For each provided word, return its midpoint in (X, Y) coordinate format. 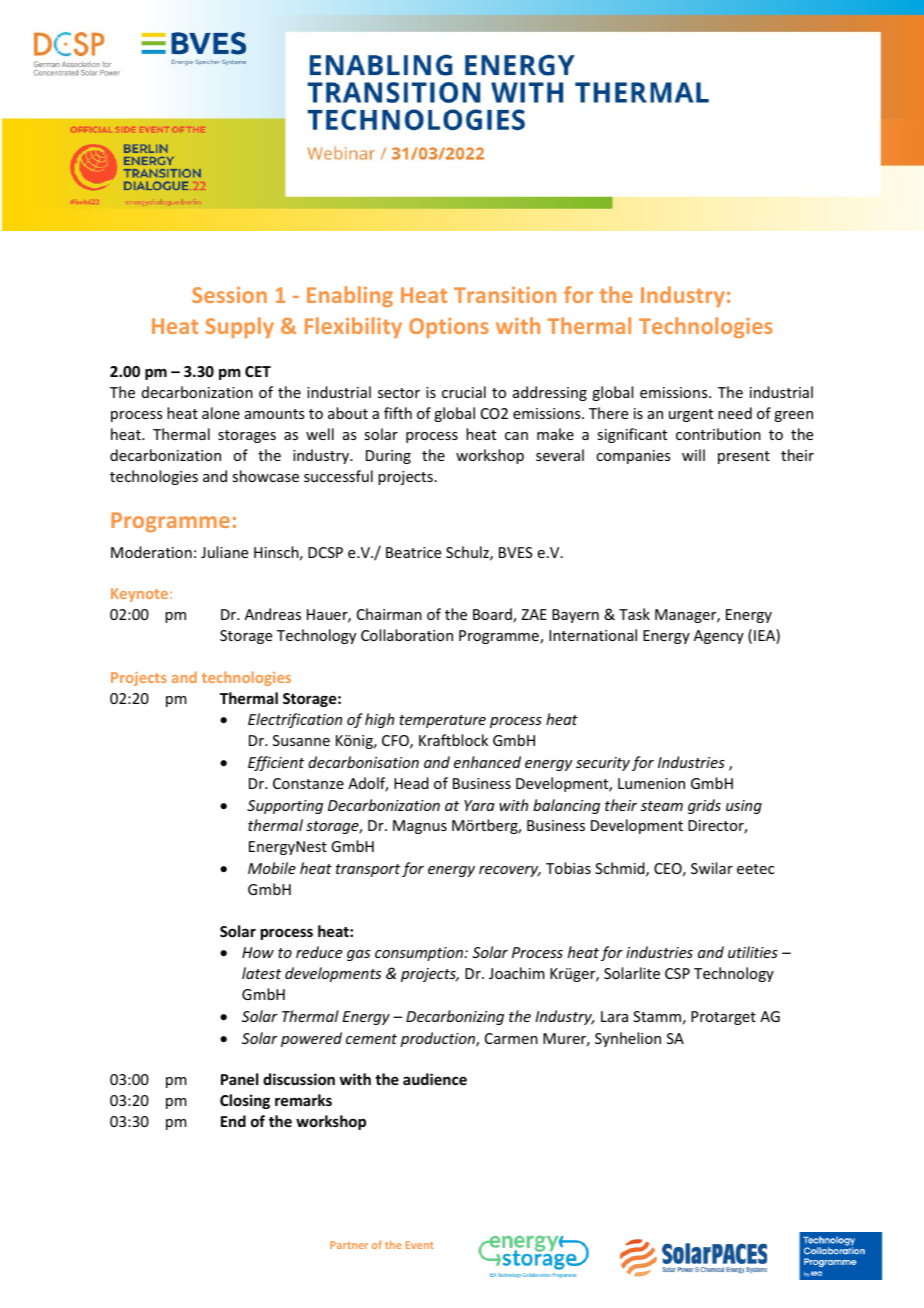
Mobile (272, 868)
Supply (240, 327)
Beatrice (413, 552)
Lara (614, 1016)
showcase (265, 476)
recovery (510, 871)
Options (449, 328)
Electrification (295, 720)
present (744, 457)
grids (704, 806)
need (735, 413)
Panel (239, 1079)
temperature (442, 721)
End (233, 1121)
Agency (719, 637)
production (438, 1039)
